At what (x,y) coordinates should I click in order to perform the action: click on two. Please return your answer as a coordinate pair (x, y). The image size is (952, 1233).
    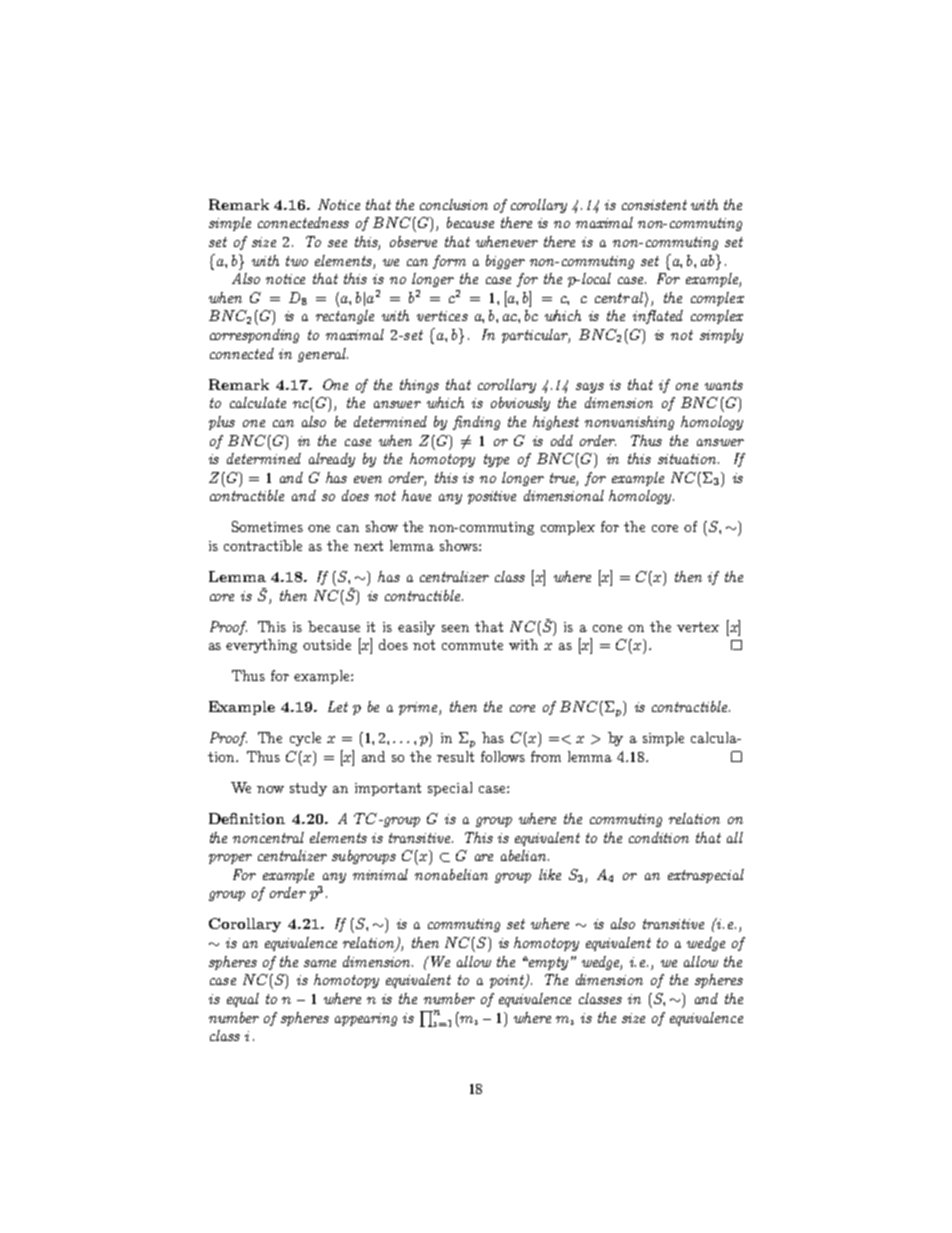
    Looking at the image, I should click on (297, 261).
